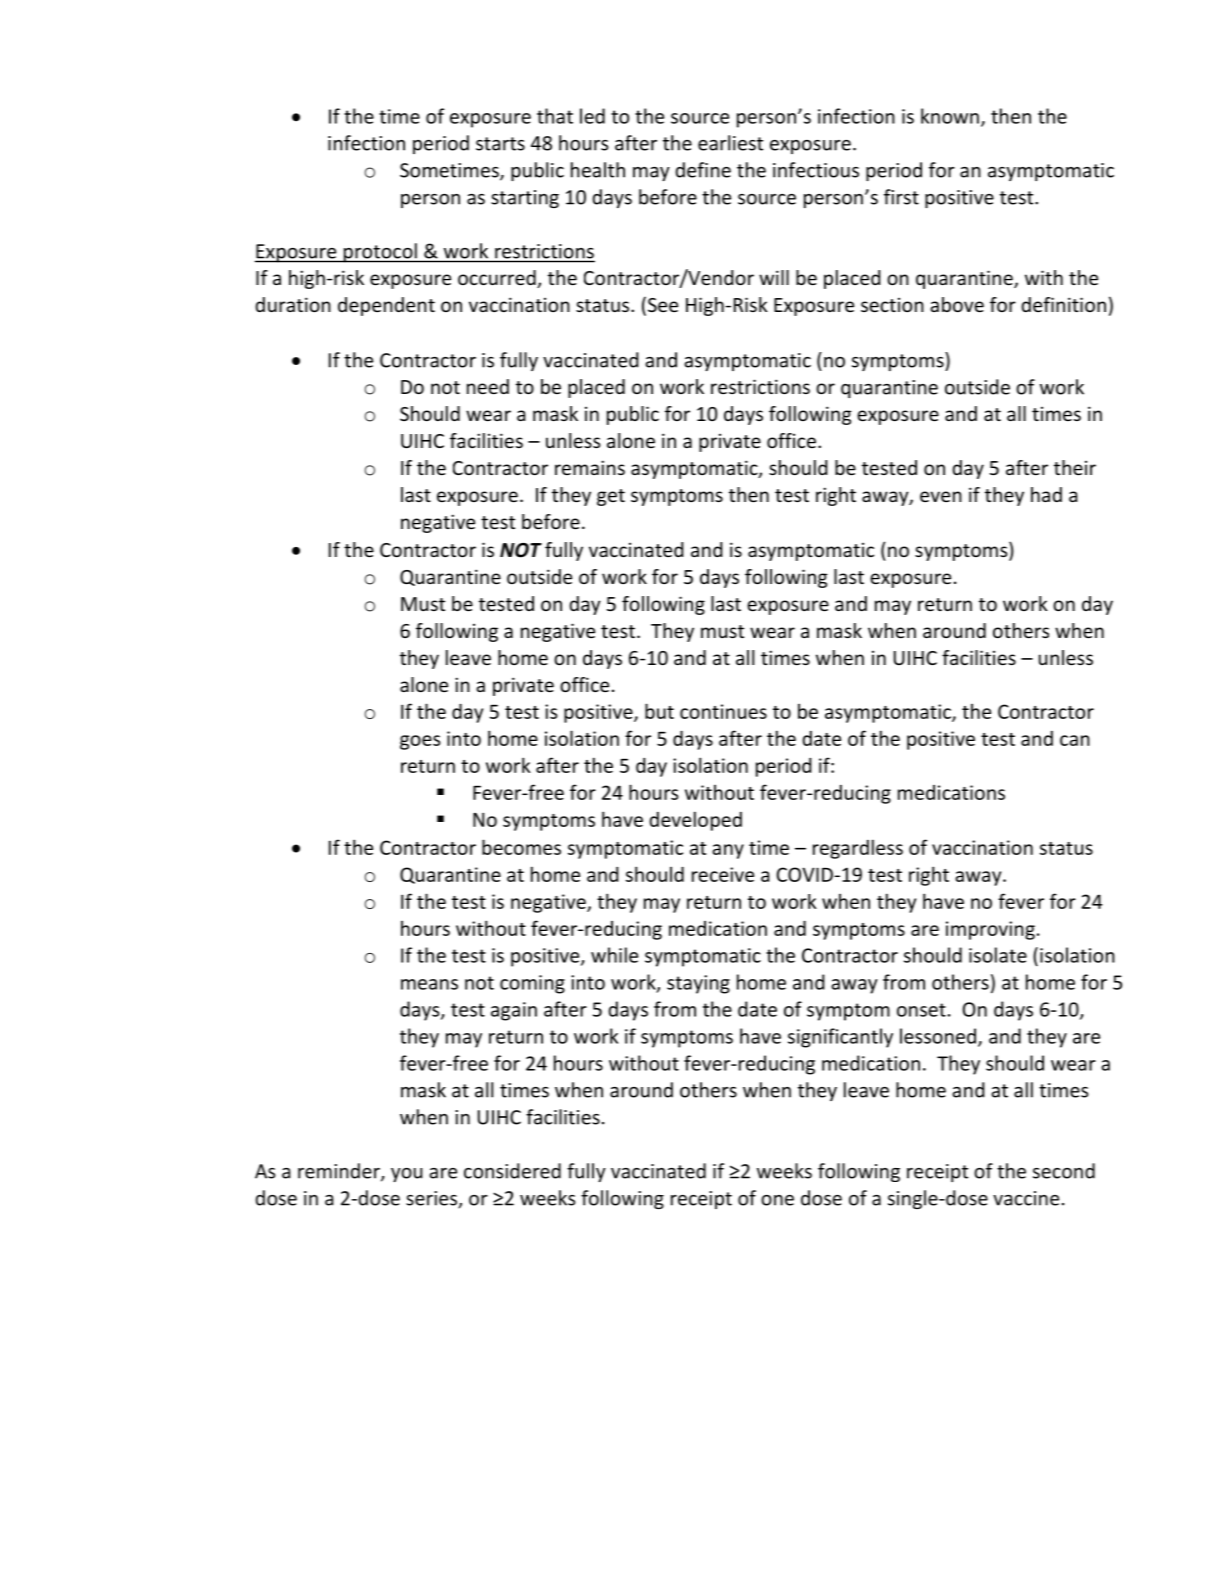 Image resolution: width=1229 pixels, height=1590 pixels. I want to click on their, so click(1075, 467).
